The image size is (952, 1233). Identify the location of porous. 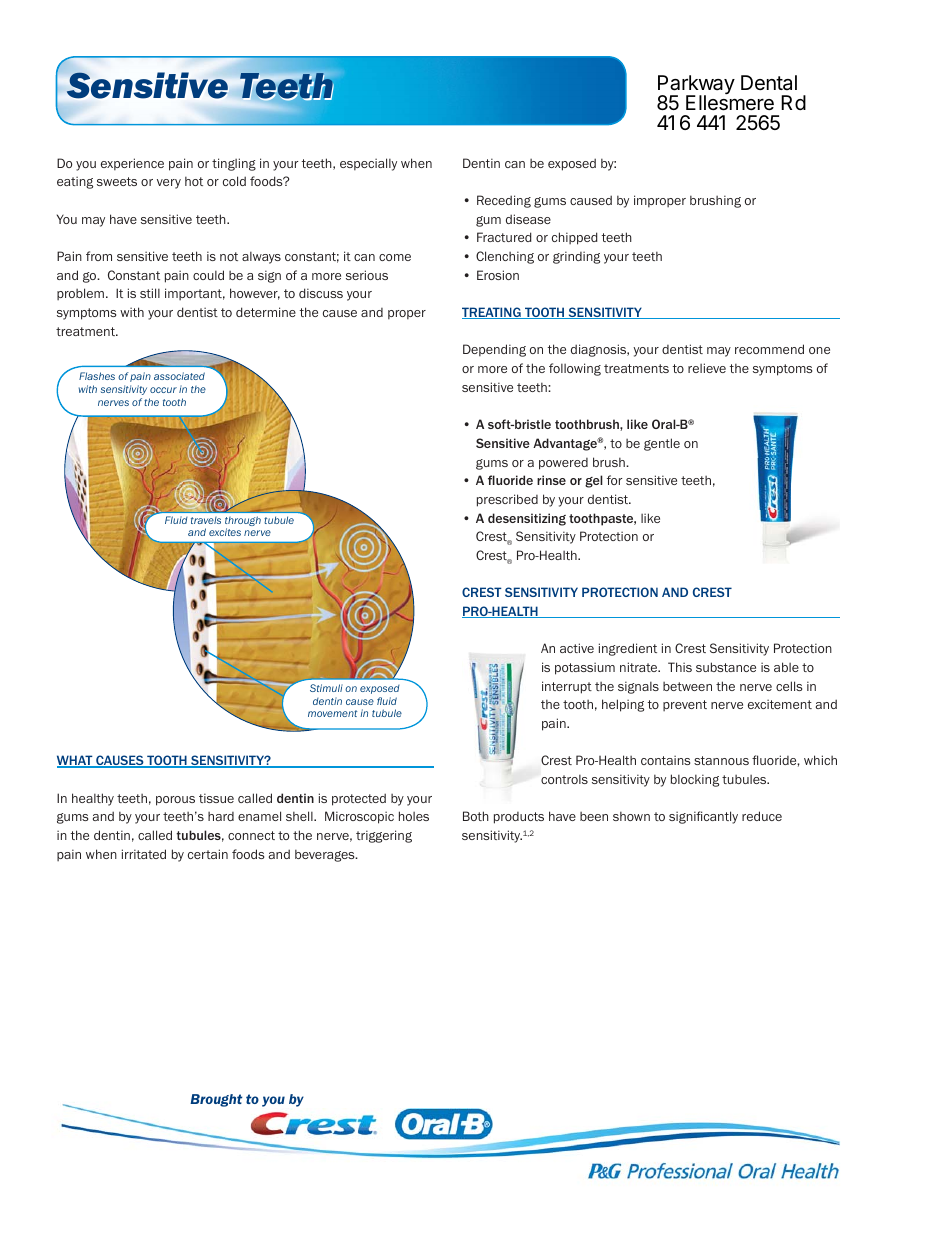
(175, 801).
